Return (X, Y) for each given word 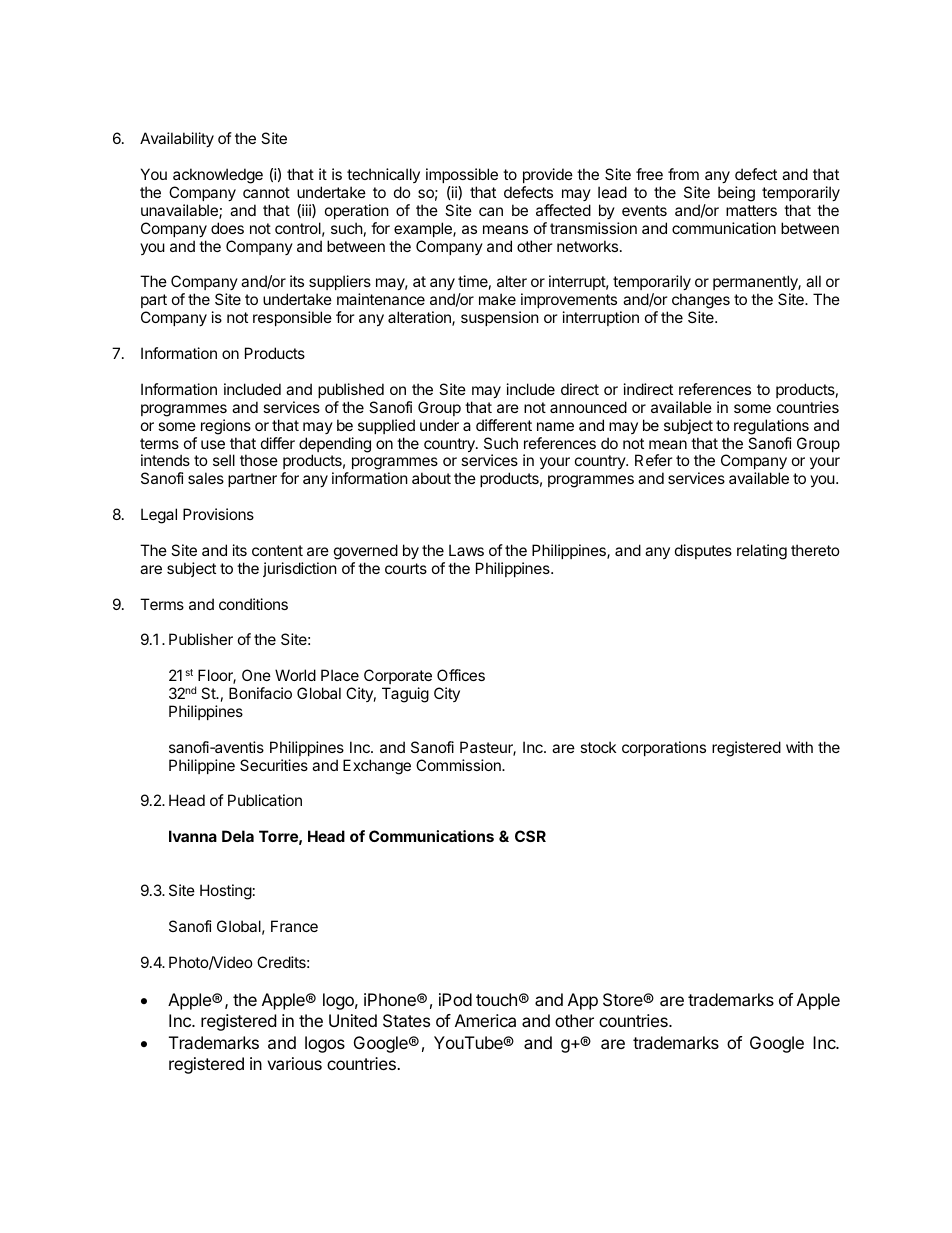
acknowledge (218, 176)
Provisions (218, 514)
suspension (500, 318)
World (295, 675)
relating (762, 552)
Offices (461, 675)
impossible (462, 175)
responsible (292, 318)
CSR (530, 836)
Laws (466, 550)
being (736, 194)
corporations (664, 748)
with (799, 747)
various (294, 1063)
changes (701, 302)
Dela (238, 836)
